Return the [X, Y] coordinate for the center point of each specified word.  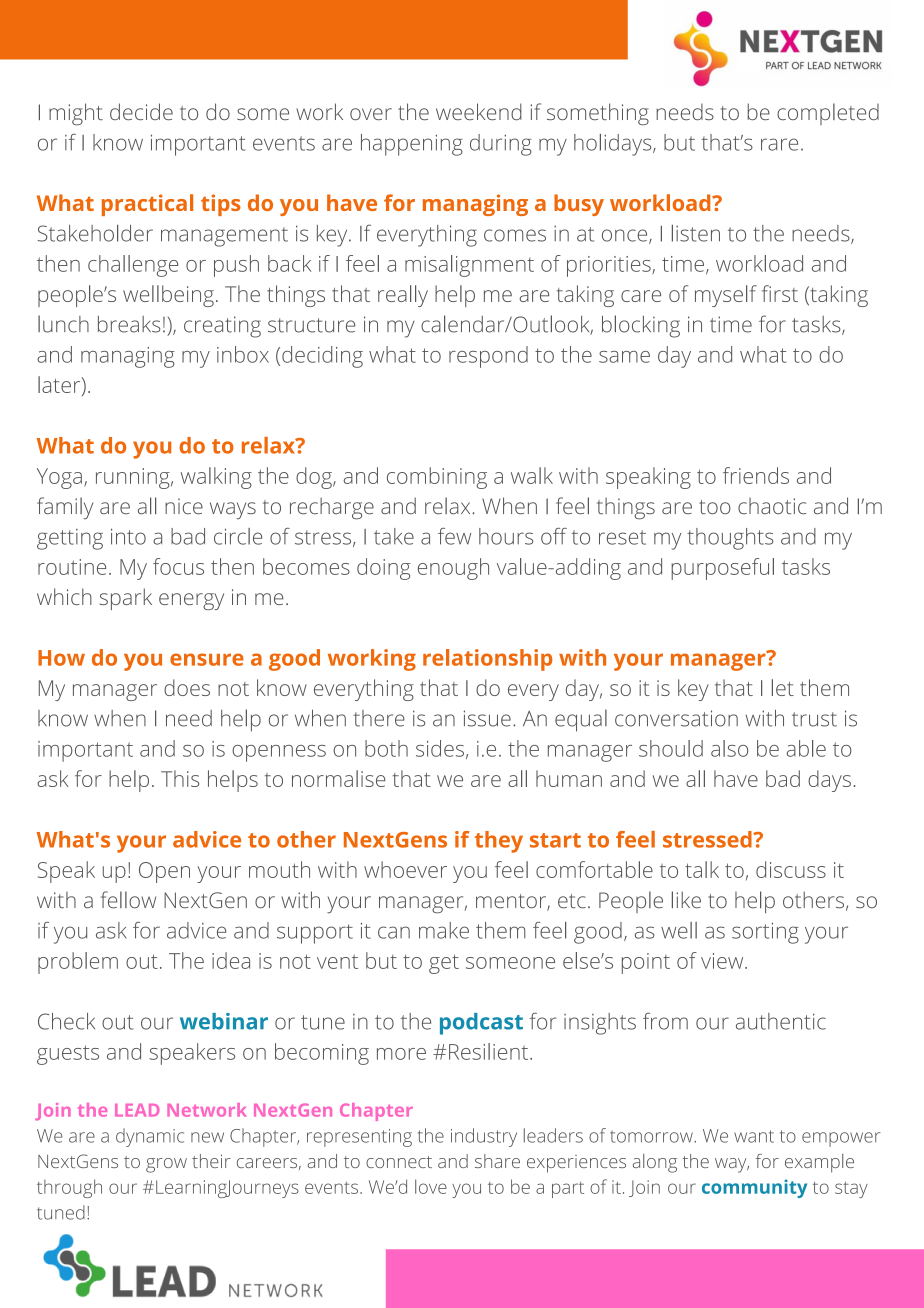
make [444, 930]
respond [488, 357]
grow [166, 1165]
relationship [487, 660]
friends [756, 475]
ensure [207, 659]
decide [141, 111]
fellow [128, 900]
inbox [243, 354]
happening [412, 145]
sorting [765, 933]
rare [779, 144]
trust [814, 719]
